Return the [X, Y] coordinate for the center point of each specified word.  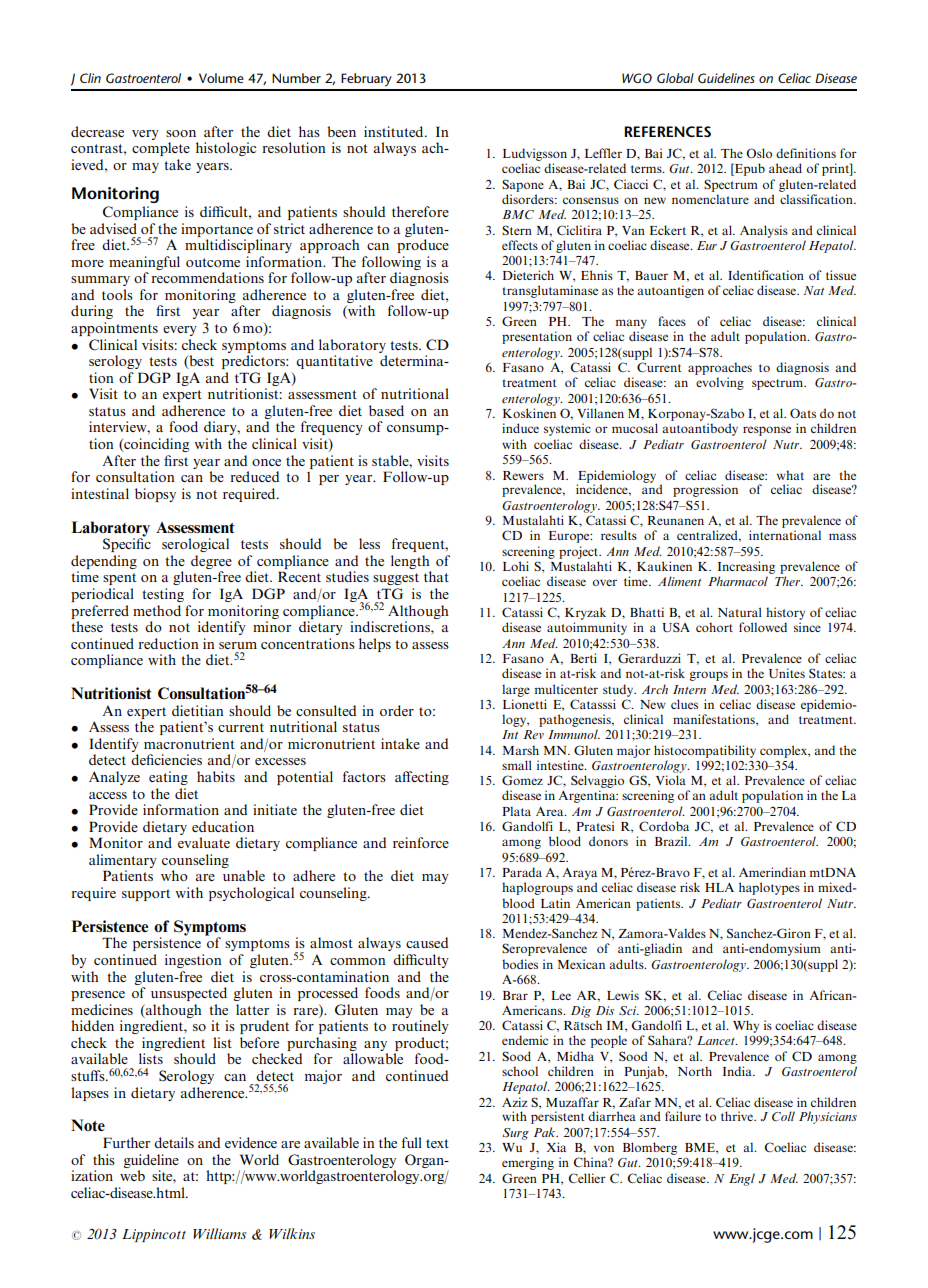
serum [238, 645]
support [146, 895]
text [437, 1143]
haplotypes [769, 888]
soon [181, 133]
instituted [395, 131]
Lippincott [154, 1235]
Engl [742, 1179]
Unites [787, 673]
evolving [720, 383]
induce [520, 428]
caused [427, 942]
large [516, 690]
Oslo [759, 153]
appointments [114, 329]
